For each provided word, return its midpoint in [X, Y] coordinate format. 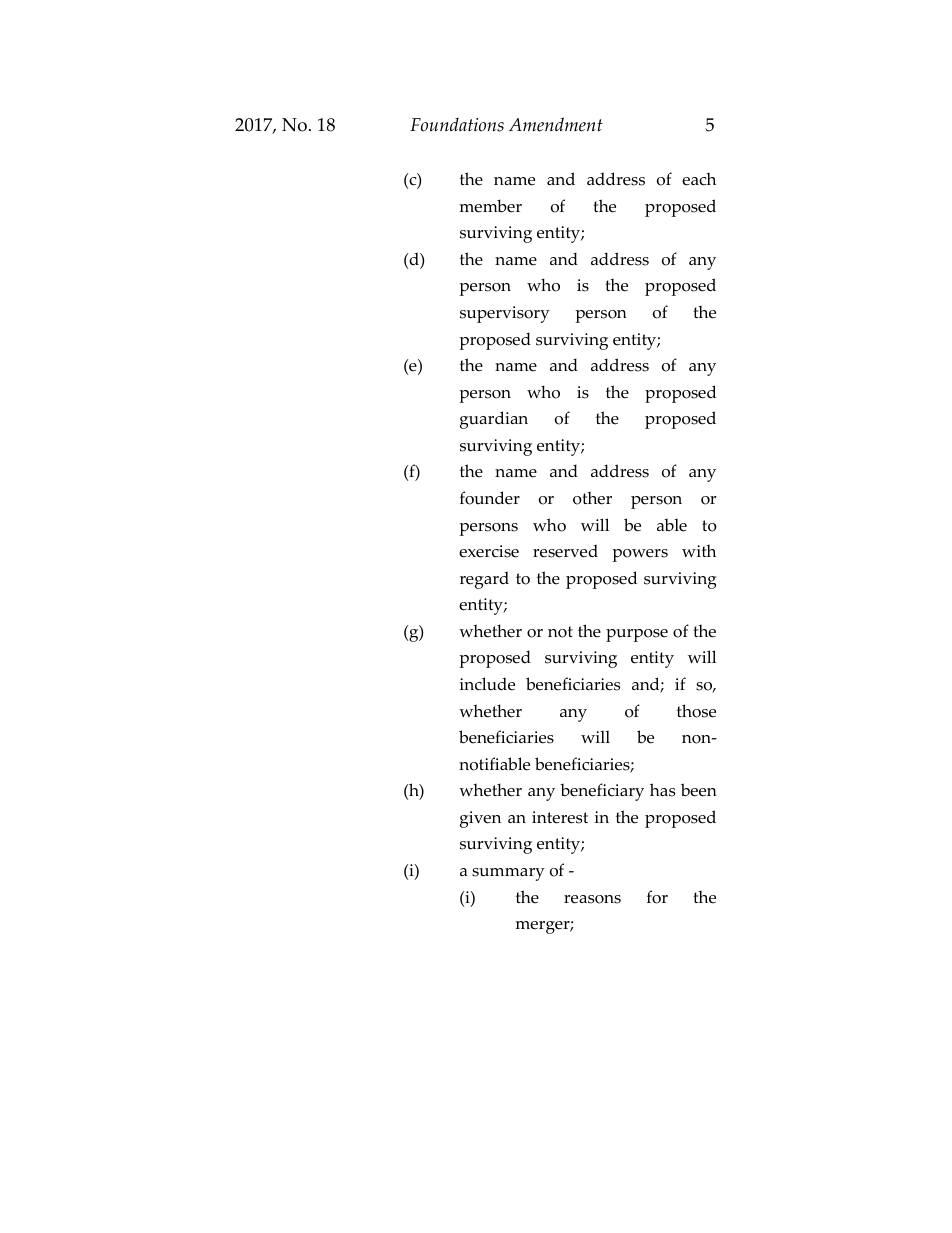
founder [490, 498]
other [592, 498]
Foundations [457, 125]
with [699, 550]
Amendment [556, 124]
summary [508, 874]
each [699, 179]
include [487, 684]
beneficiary [602, 792]
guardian [494, 420]
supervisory [505, 314]
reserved [565, 551]
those [696, 711]
